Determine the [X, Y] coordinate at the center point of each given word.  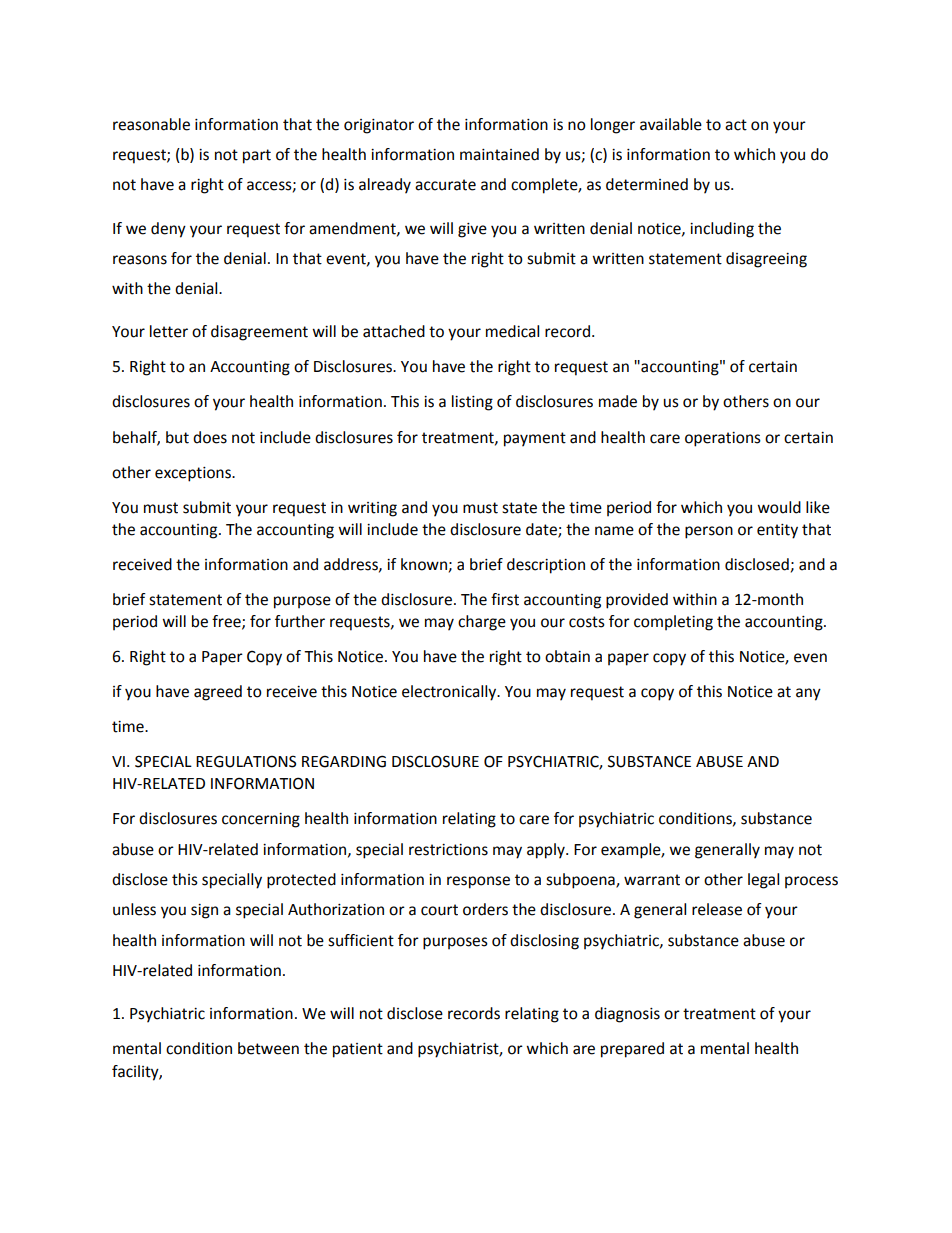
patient [358, 1050]
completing [673, 623]
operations [723, 439]
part [257, 156]
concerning [261, 820]
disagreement [259, 333]
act [736, 125]
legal [763, 881]
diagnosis [627, 1015]
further [300, 621]
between [268, 1048]
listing [472, 403]
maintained [499, 154]
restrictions [448, 850]
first [505, 599]
